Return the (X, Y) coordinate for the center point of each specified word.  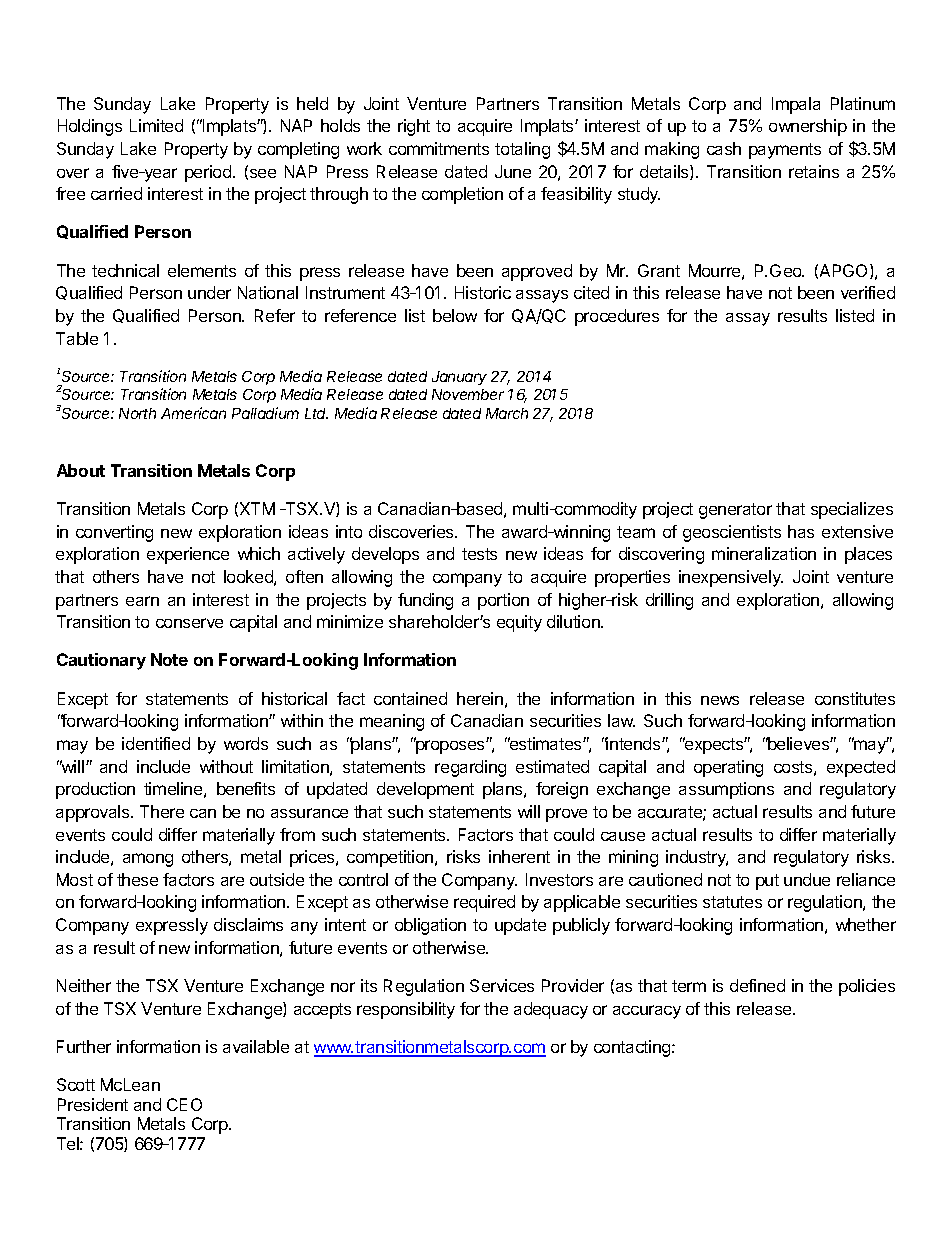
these (137, 879)
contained (410, 698)
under (209, 292)
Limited (156, 125)
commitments (439, 148)
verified (868, 292)
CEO (184, 1104)
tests (479, 554)
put (767, 882)
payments (785, 151)
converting (114, 533)
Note (169, 659)
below (455, 315)
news (720, 700)
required (484, 903)
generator (735, 511)
